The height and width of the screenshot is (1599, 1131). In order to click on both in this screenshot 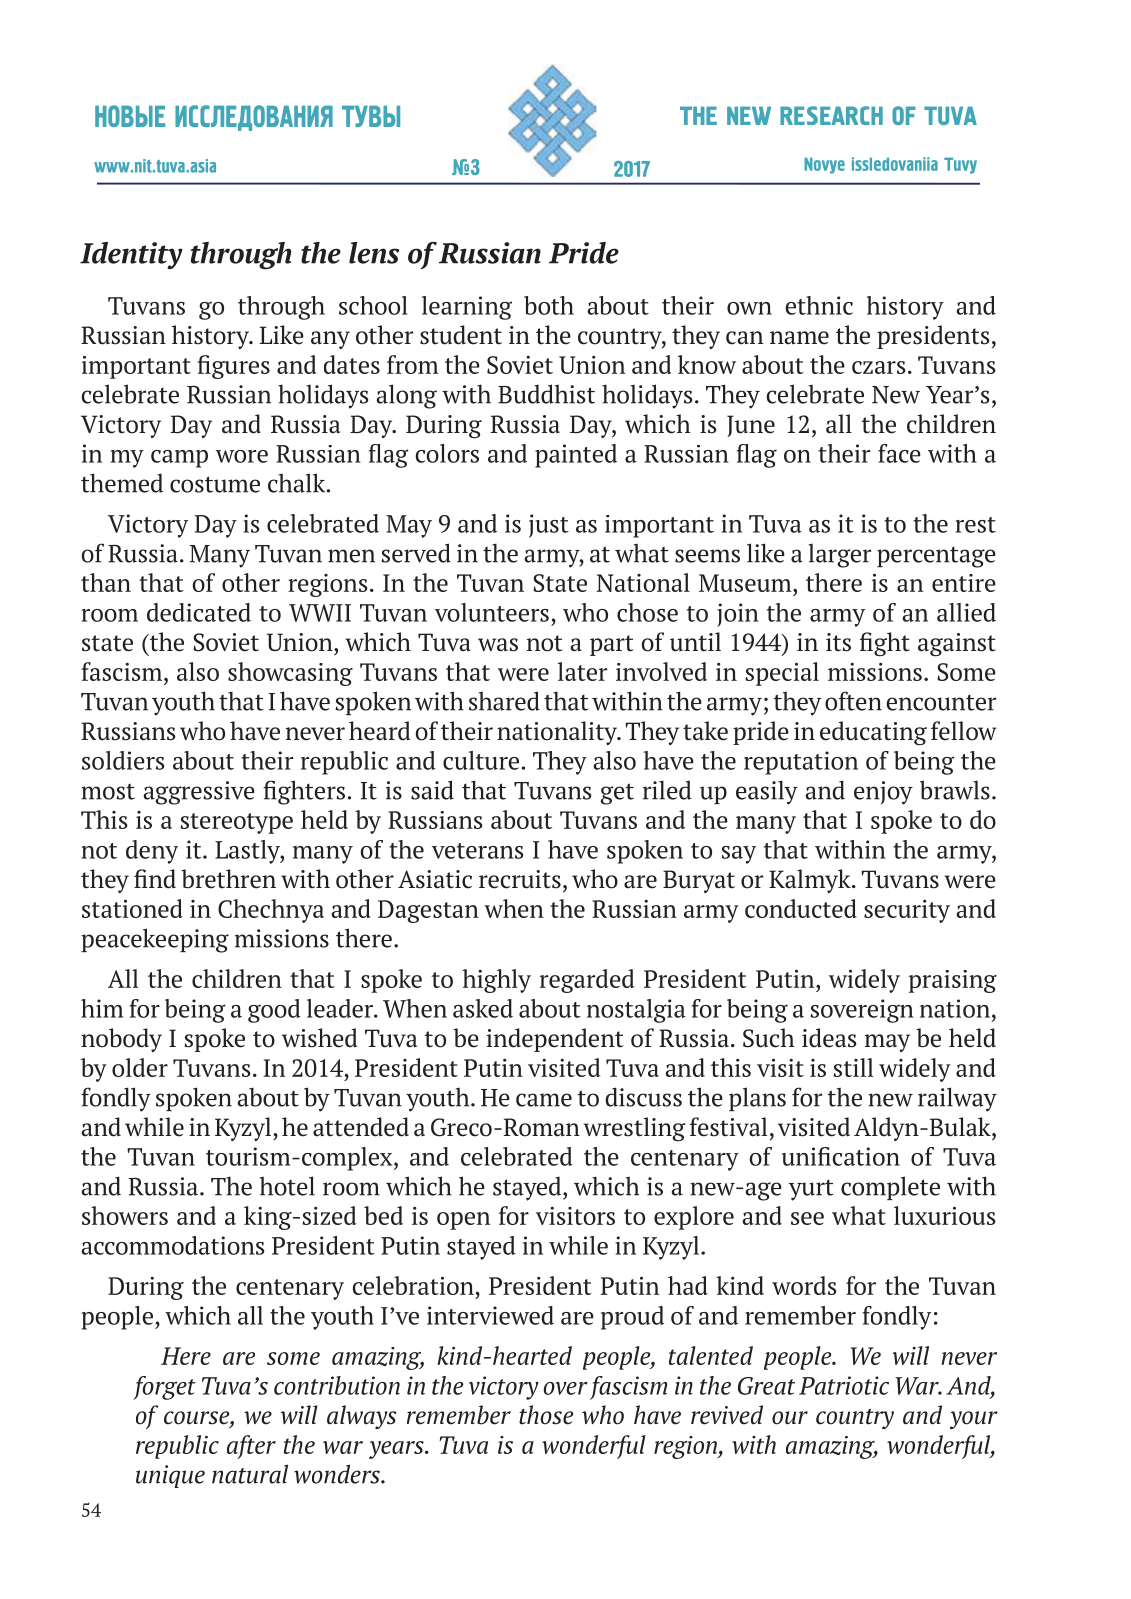, I will do `click(549, 305)`.
